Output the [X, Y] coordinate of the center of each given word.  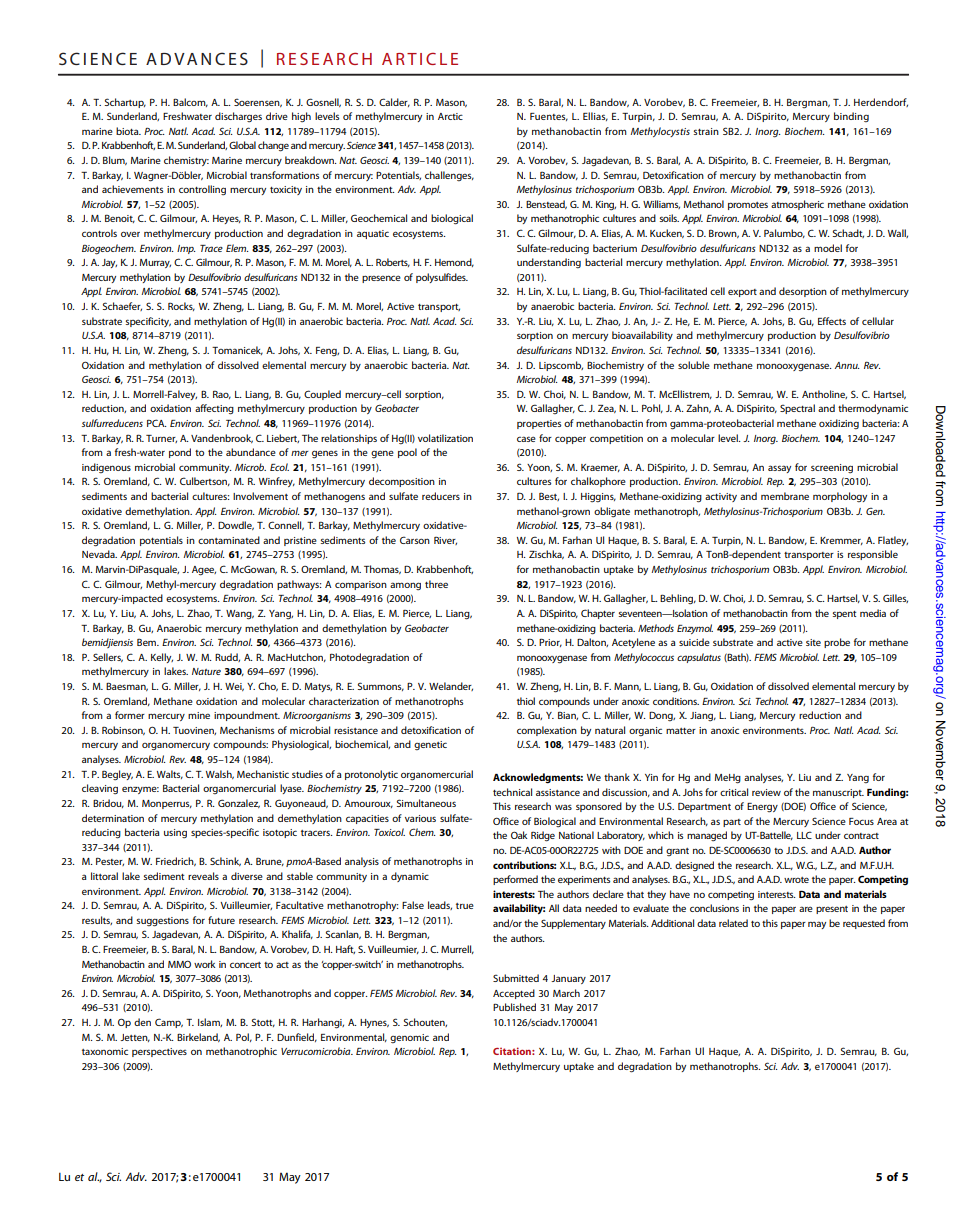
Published [514, 1007]
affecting [214, 409]
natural [610, 730]
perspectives [159, 1052]
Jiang [703, 716]
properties [539, 424]
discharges [238, 117]
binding [851, 117]
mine [199, 715]
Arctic [450, 116]
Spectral [797, 409]
